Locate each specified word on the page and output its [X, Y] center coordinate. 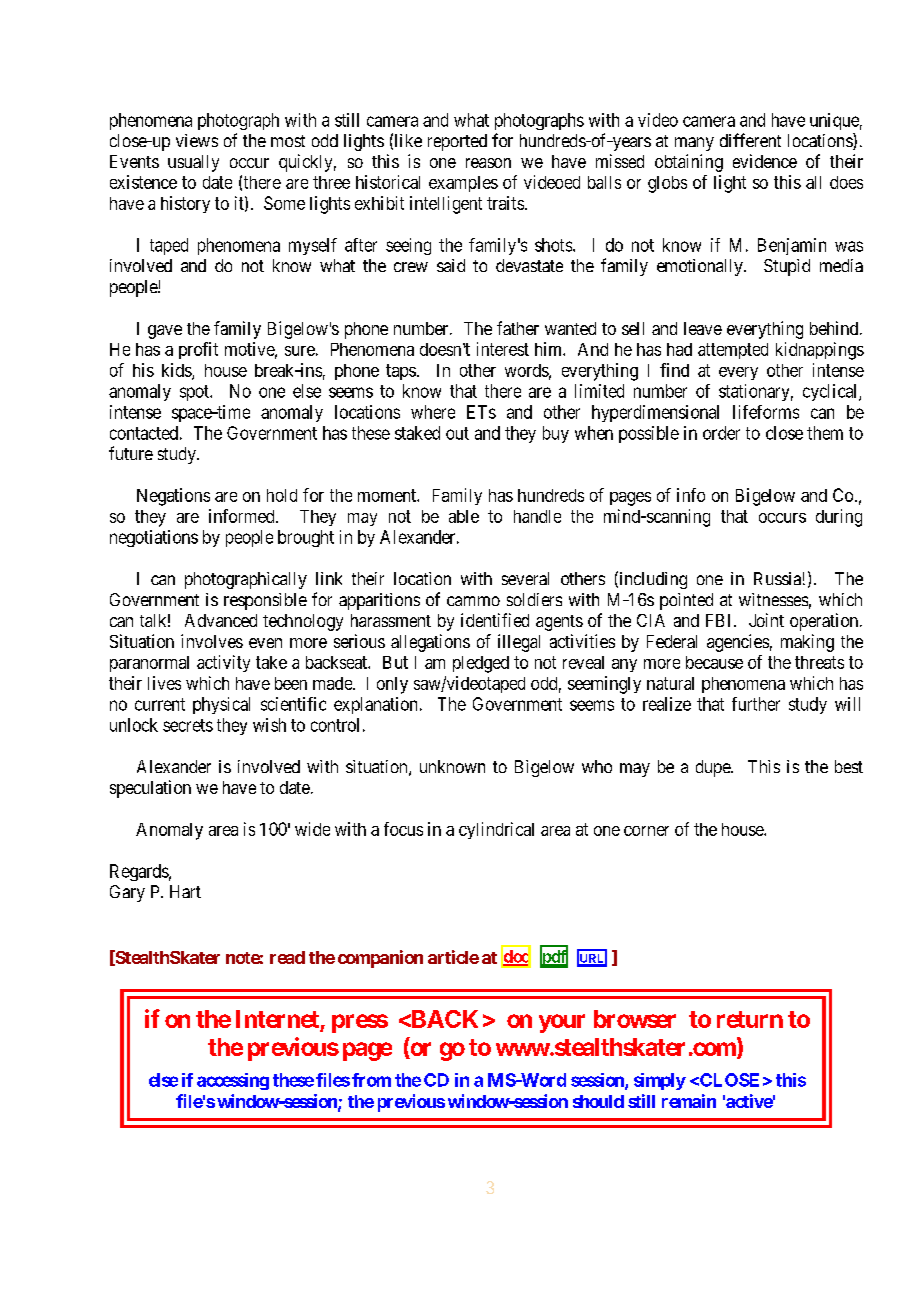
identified [495, 620]
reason [488, 163]
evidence [765, 161]
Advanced [221, 620]
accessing [233, 1081]
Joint [766, 620]
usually [193, 163]
